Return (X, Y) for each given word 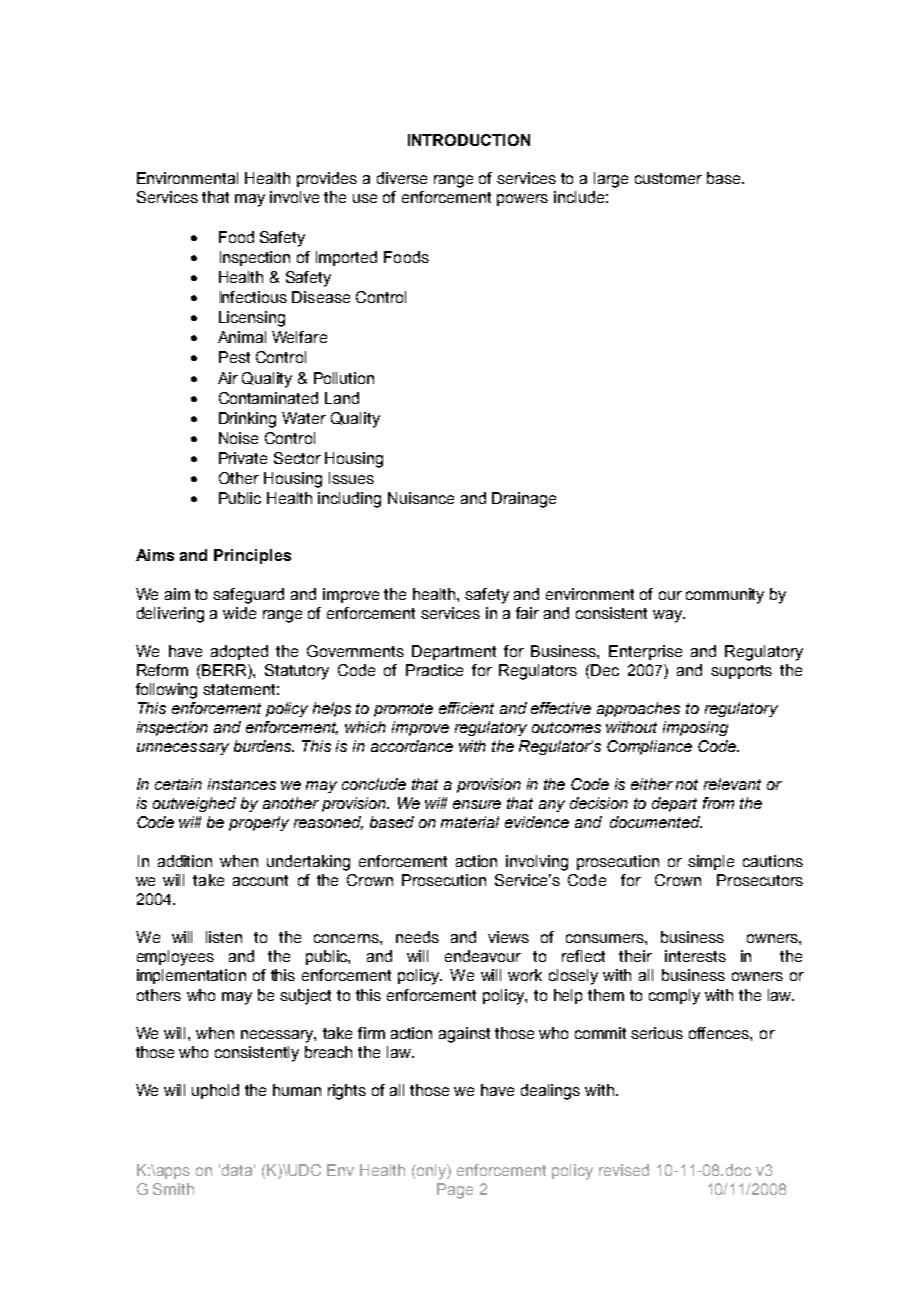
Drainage (524, 500)
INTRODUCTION (469, 140)
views (508, 937)
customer (668, 178)
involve (294, 197)
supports (741, 672)
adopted (239, 652)
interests (695, 956)
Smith (173, 1189)
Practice (434, 670)
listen (224, 937)
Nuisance (421, 498)
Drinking (247, 420)
